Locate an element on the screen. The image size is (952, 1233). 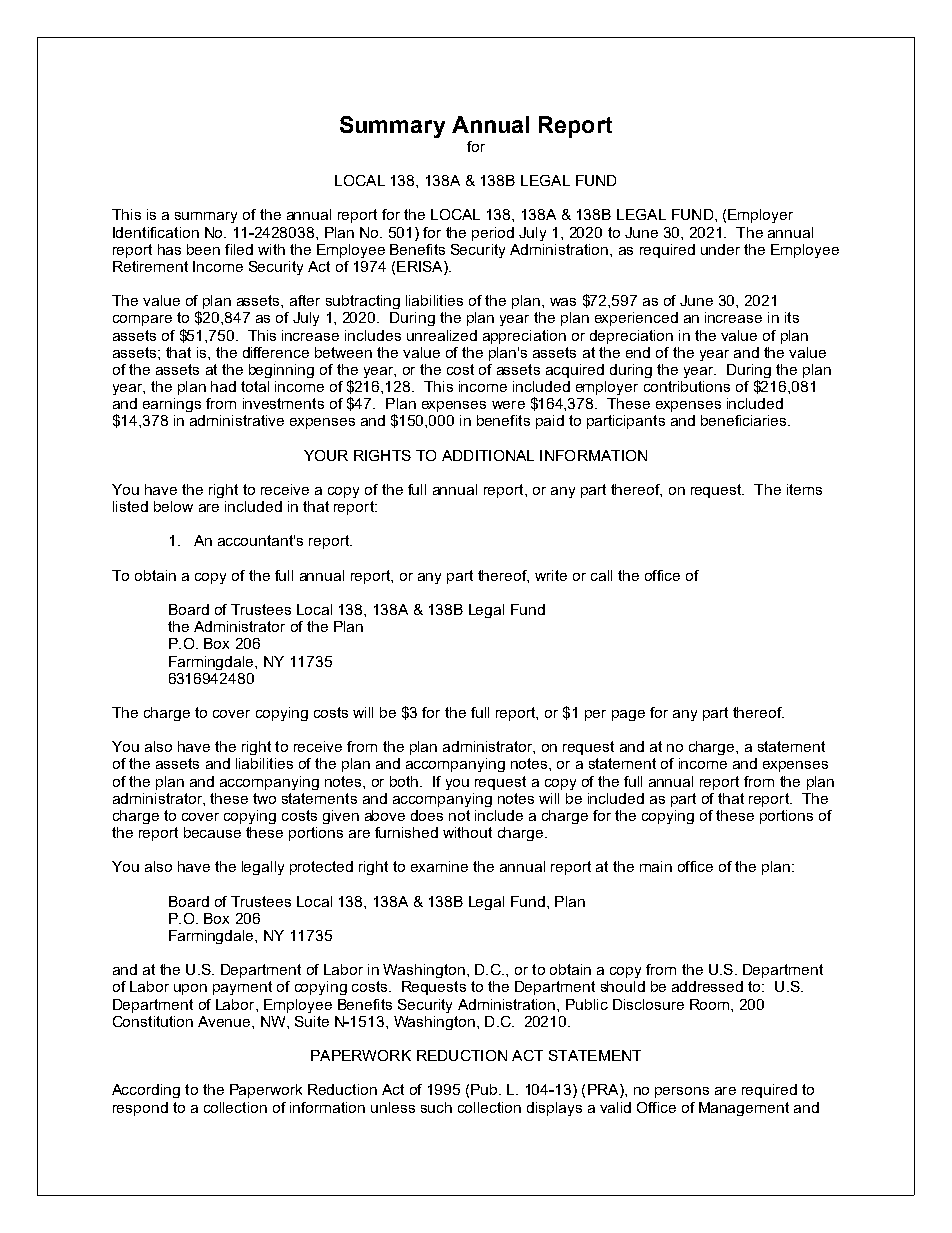
main is located at coordinates (656, 866).
